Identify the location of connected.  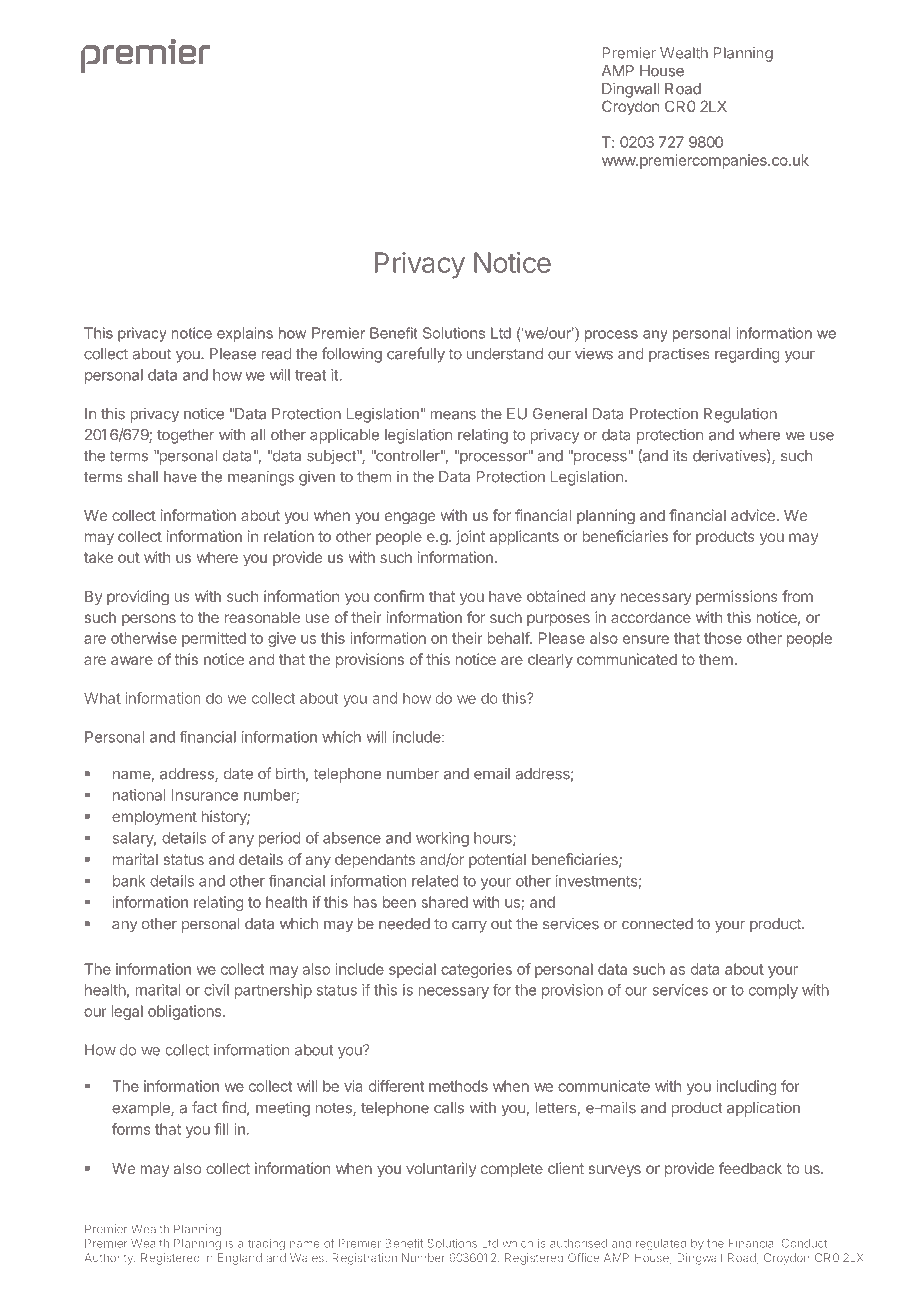
(657, 924).
